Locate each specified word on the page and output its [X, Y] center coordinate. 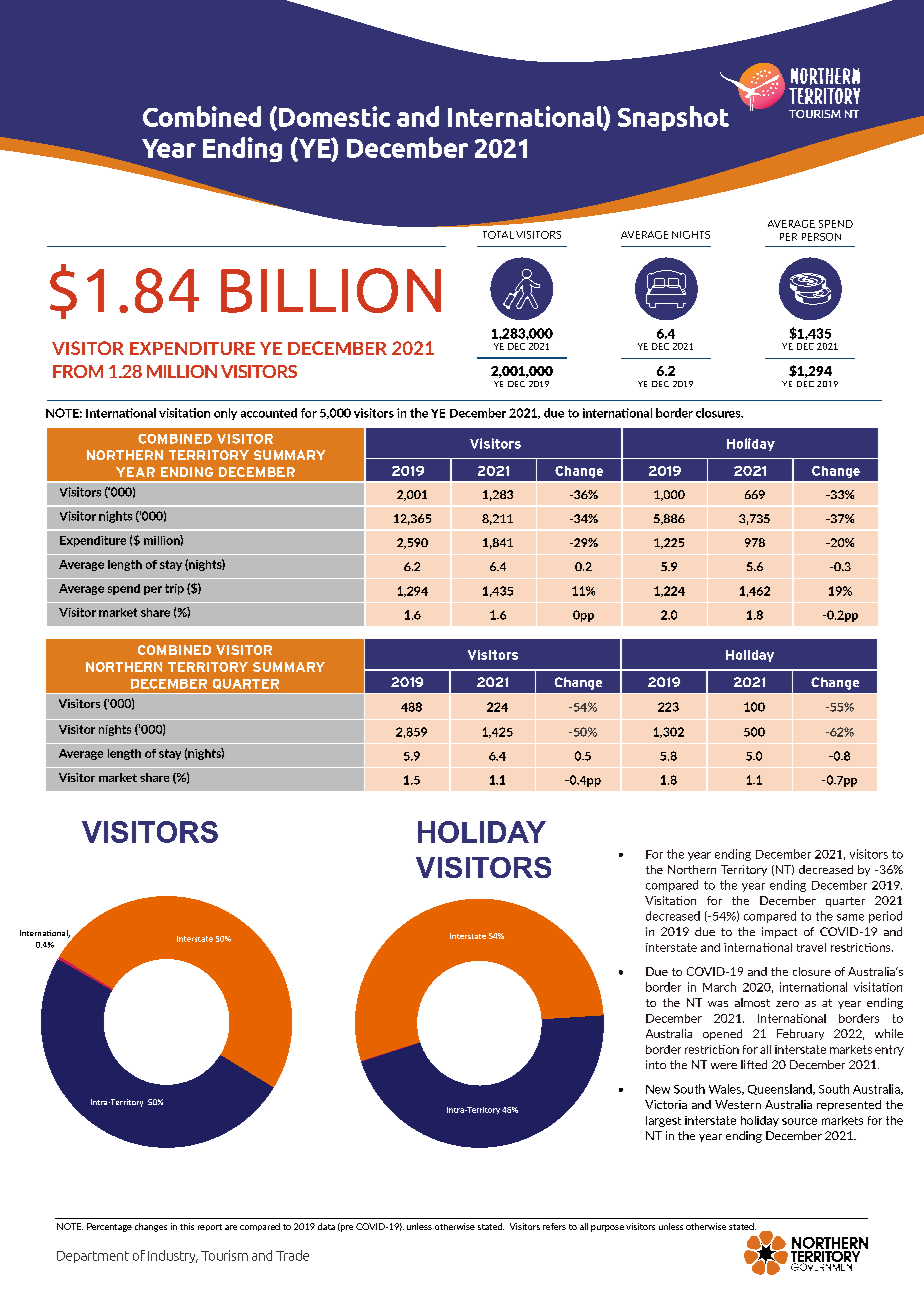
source [799, 1121]
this [187, 1226]
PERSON [821, 237]
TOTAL [498, 235]
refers [554, 1226]
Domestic [333, 117]
